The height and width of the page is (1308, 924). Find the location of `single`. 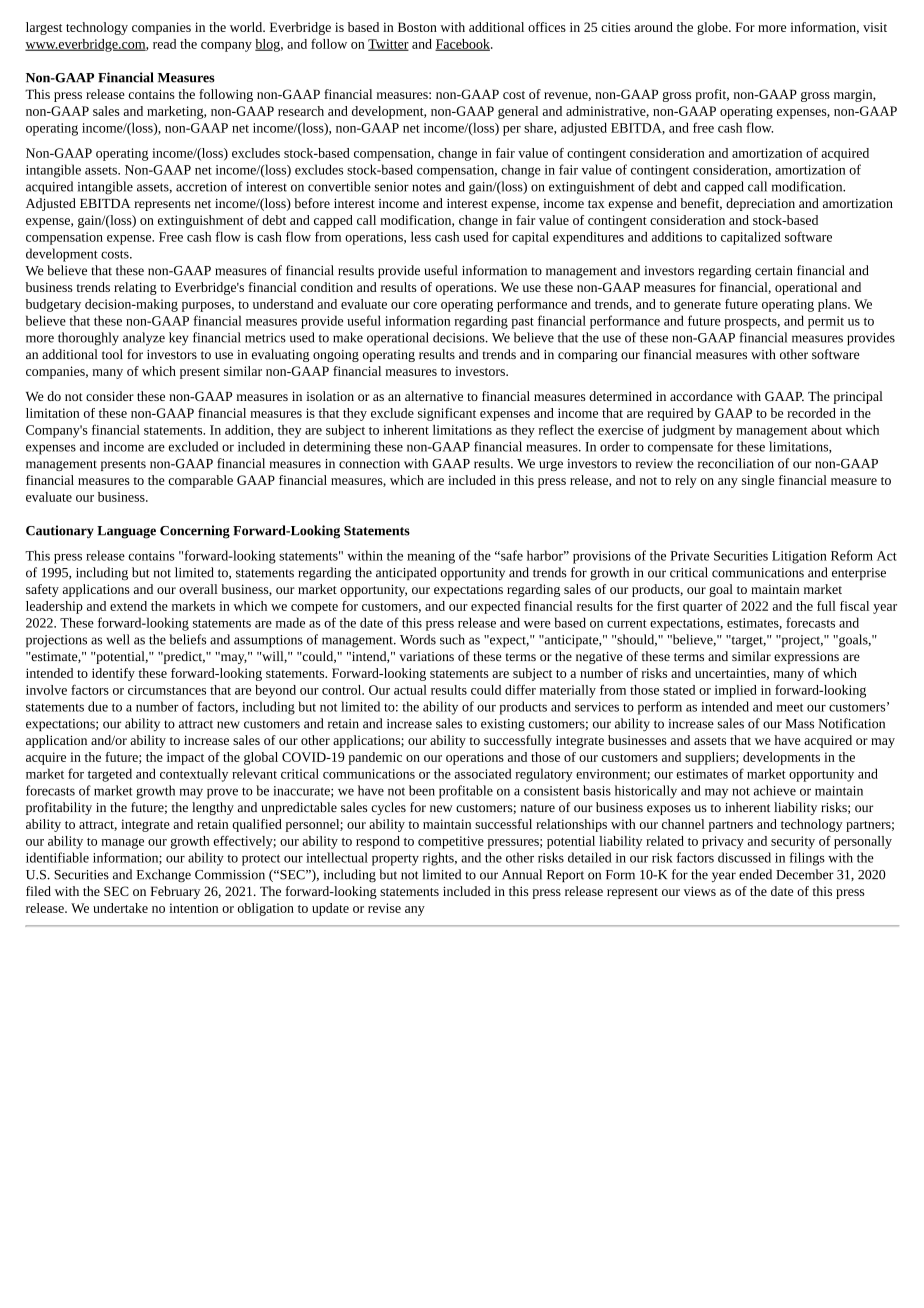

single is located at coordinates (758, 481).
